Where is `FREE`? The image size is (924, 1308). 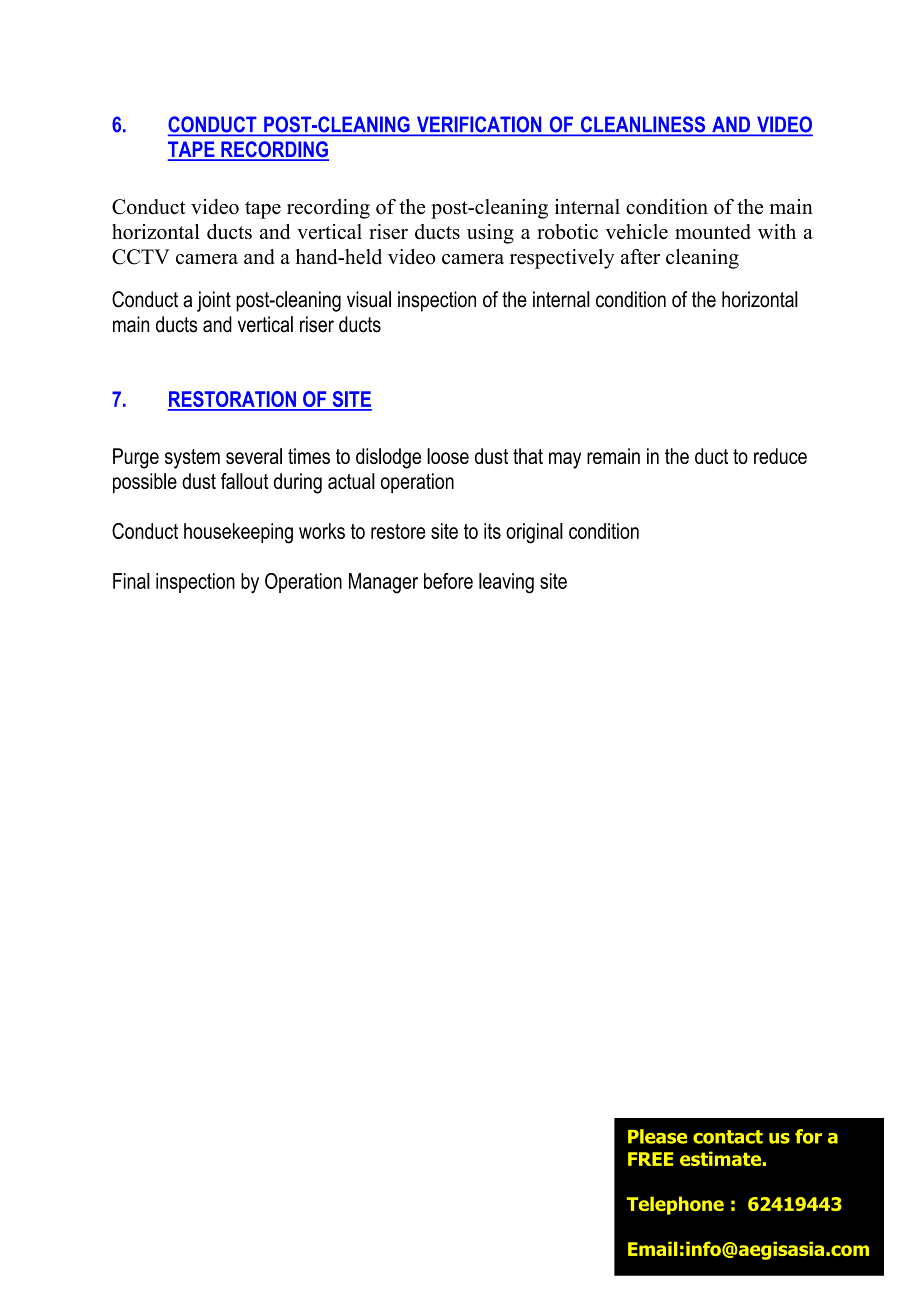
FREE is located at coordinates (650, 1159).
